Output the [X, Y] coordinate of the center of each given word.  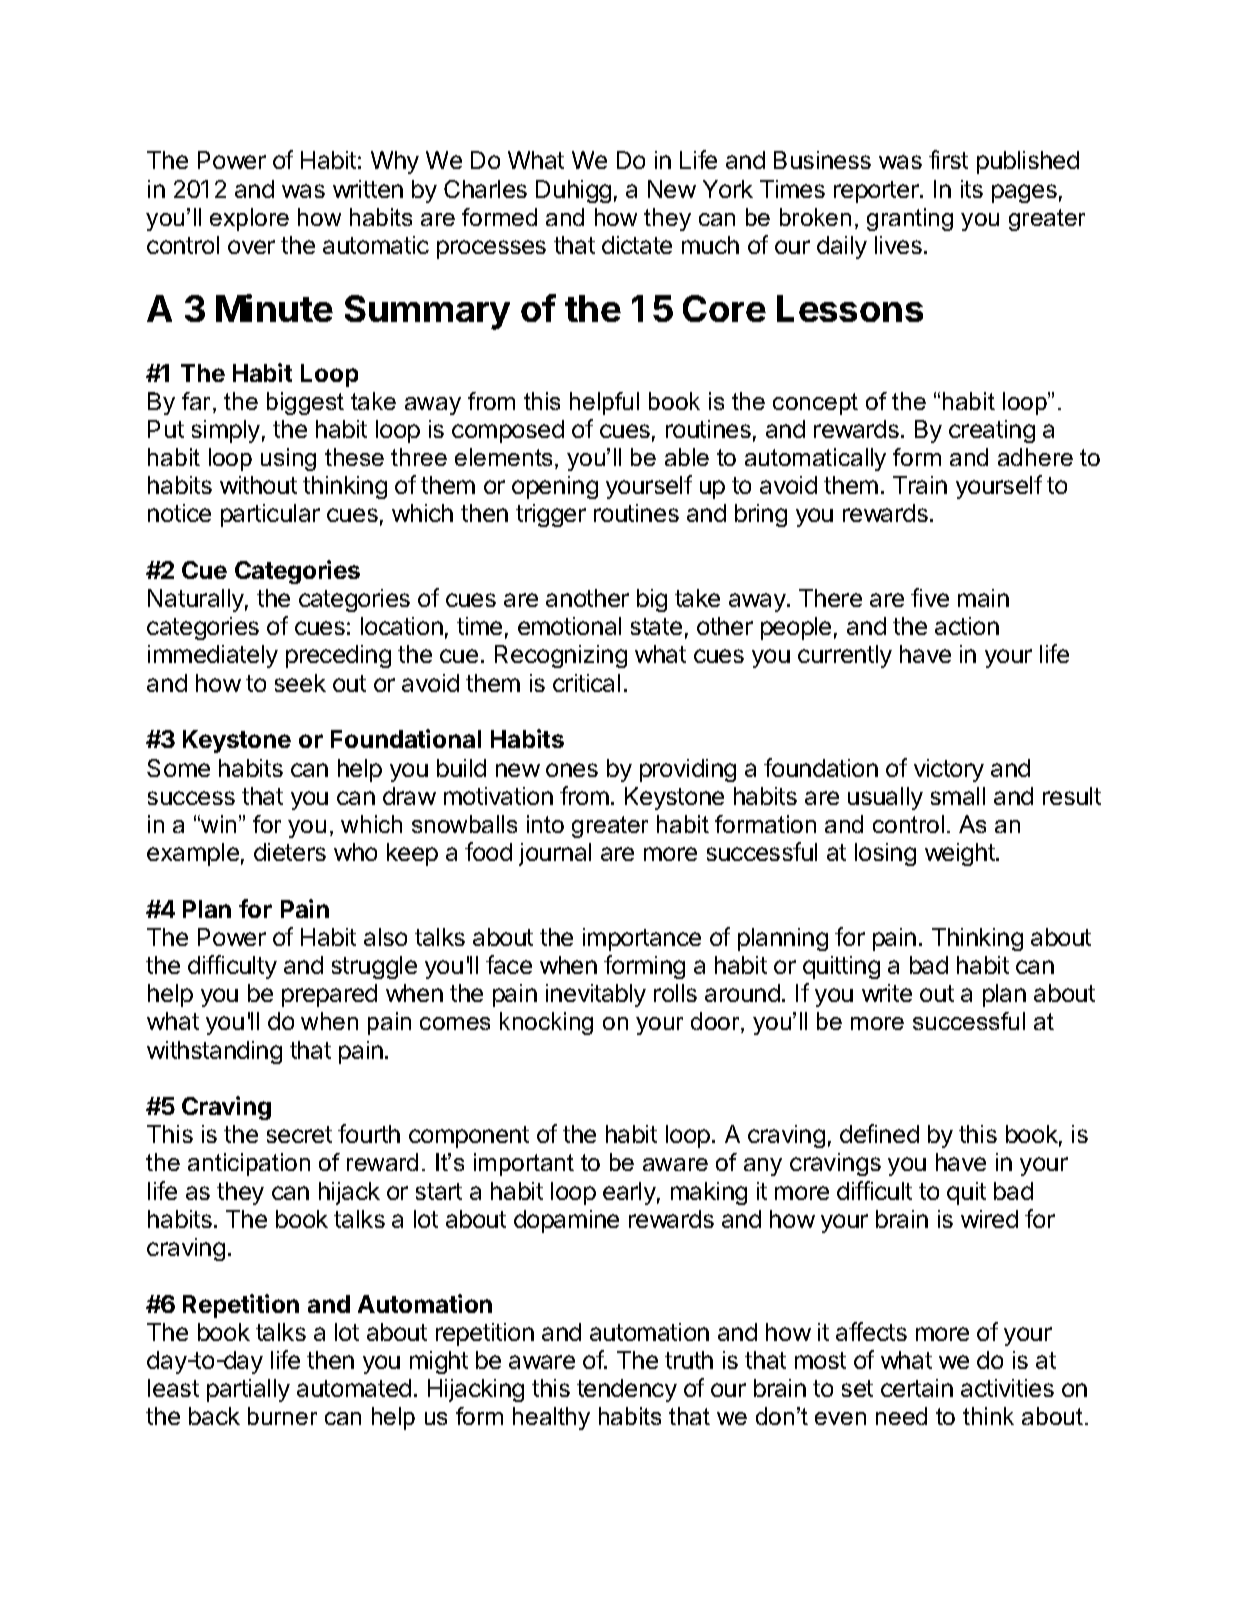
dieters [290, 852]
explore [249, 219]
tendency [627, 1390]
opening [555, 487]
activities [1007, 1388]
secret [299, 1134]
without [258, 485]
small [958, 796]
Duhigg [573, 191]
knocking [546, 1023]
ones [572, 770]
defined [879, 1133]
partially [248, 1390]
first [948, 159]
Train [920, 485]
